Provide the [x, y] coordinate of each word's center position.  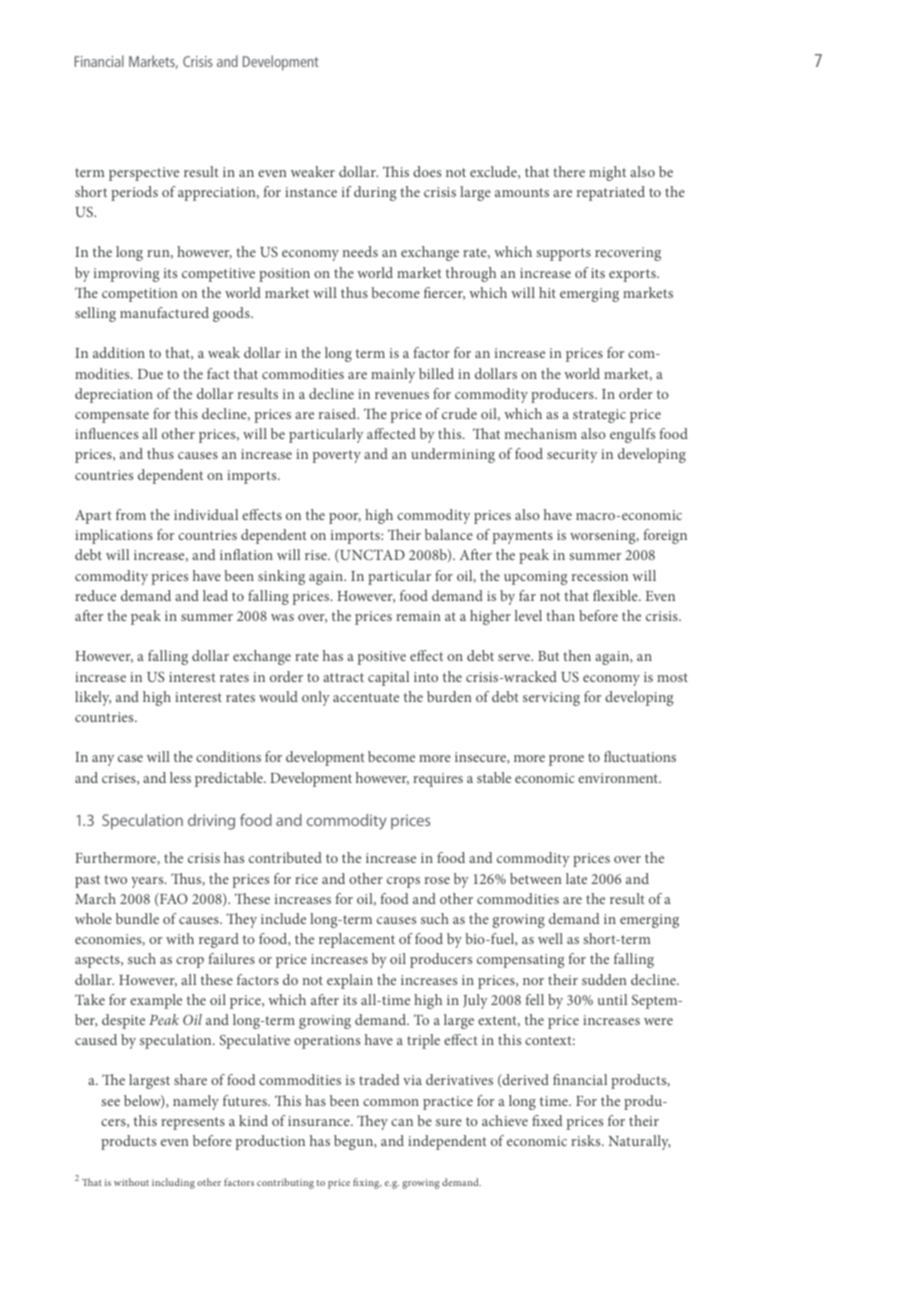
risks [587, 1140]
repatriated [611, 193]
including [173, 1183]
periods [134, 193]
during [375, 193]
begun [355, 1142]
